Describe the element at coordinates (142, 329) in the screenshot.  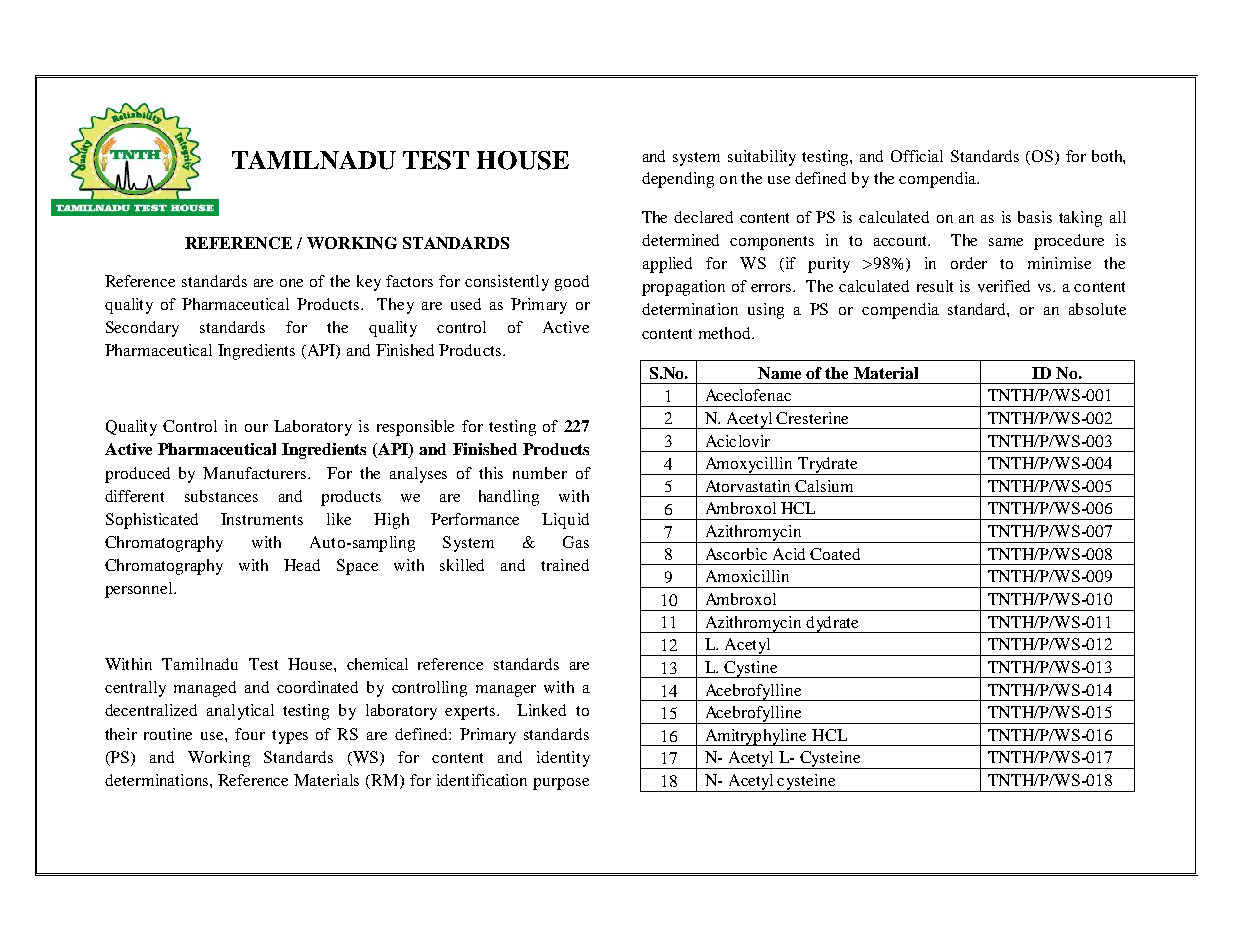
I see `Secondary` at that location.
